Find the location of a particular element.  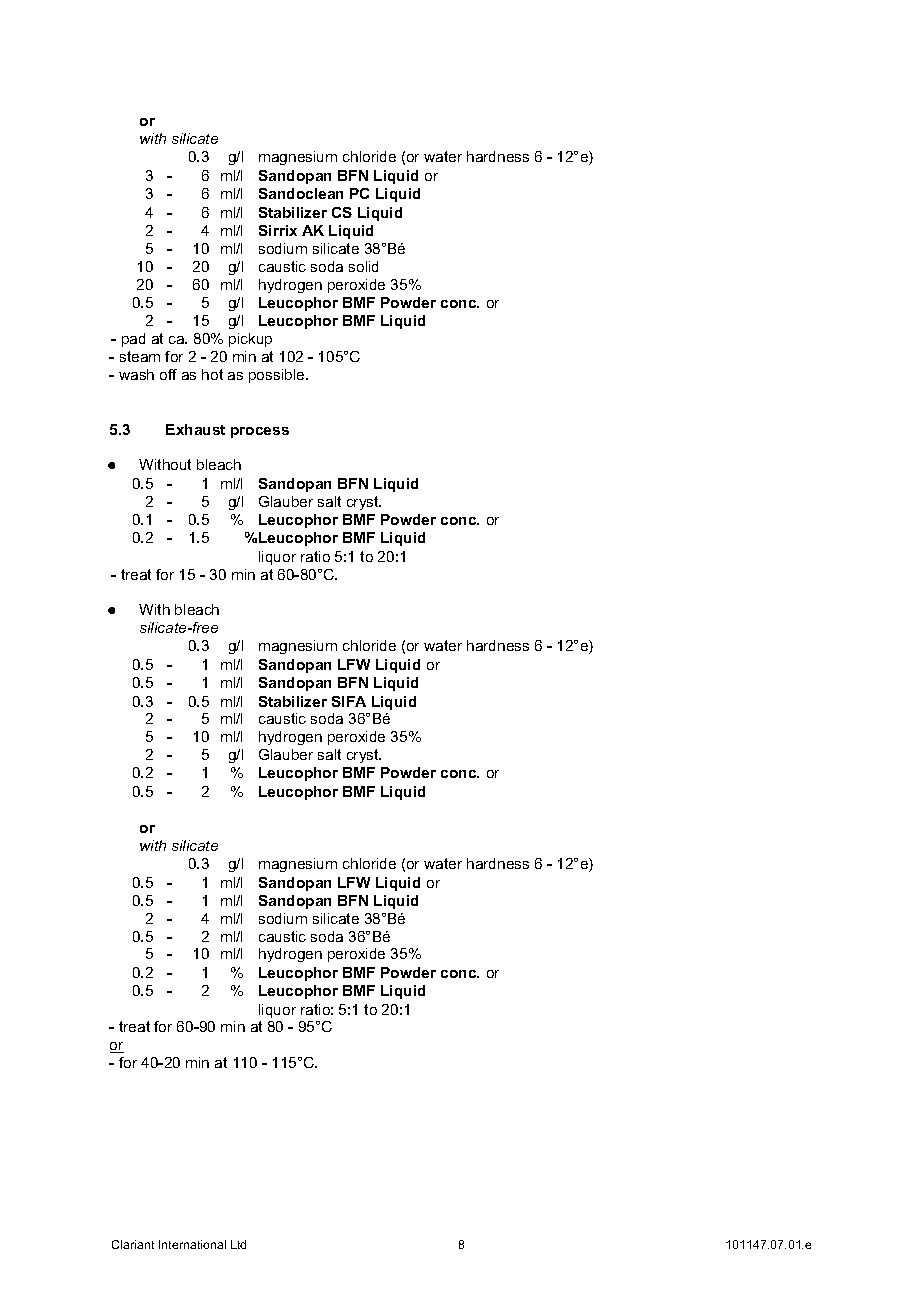

pad is located at coordinates (133, 340).
